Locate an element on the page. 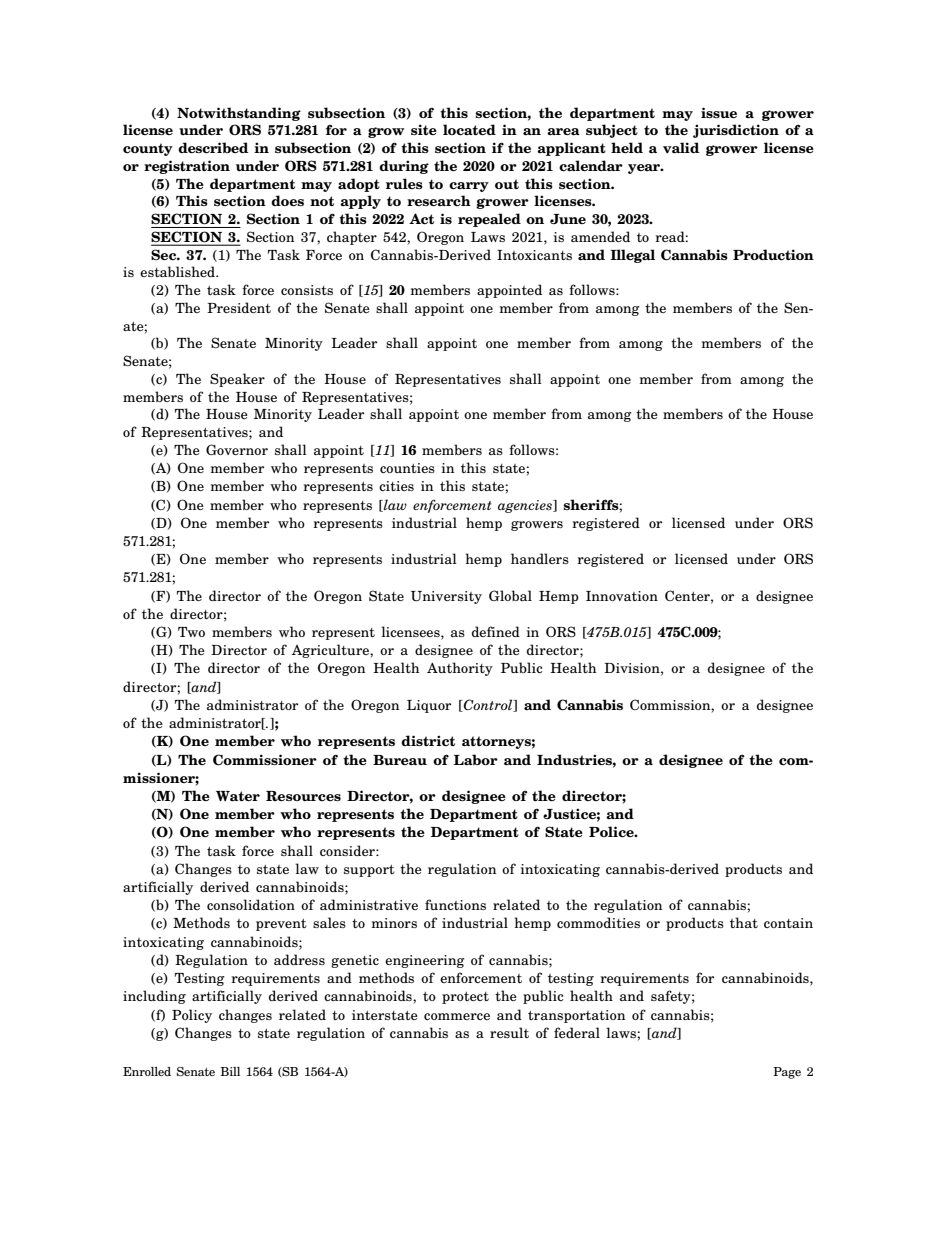  Two is located at coordinates (191, 632).
